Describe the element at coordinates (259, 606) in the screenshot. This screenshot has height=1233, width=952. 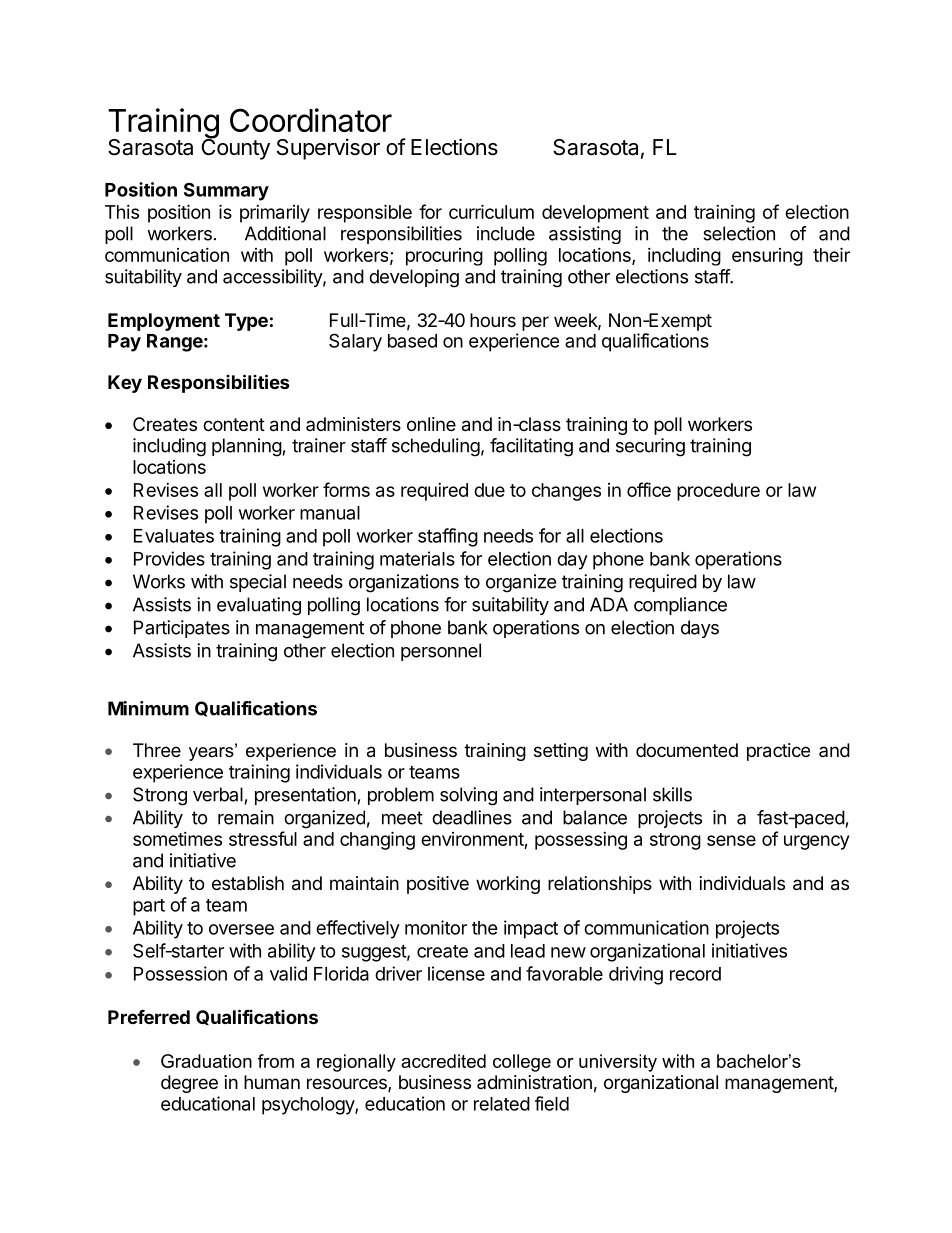
I see `evaluating` at that location.
